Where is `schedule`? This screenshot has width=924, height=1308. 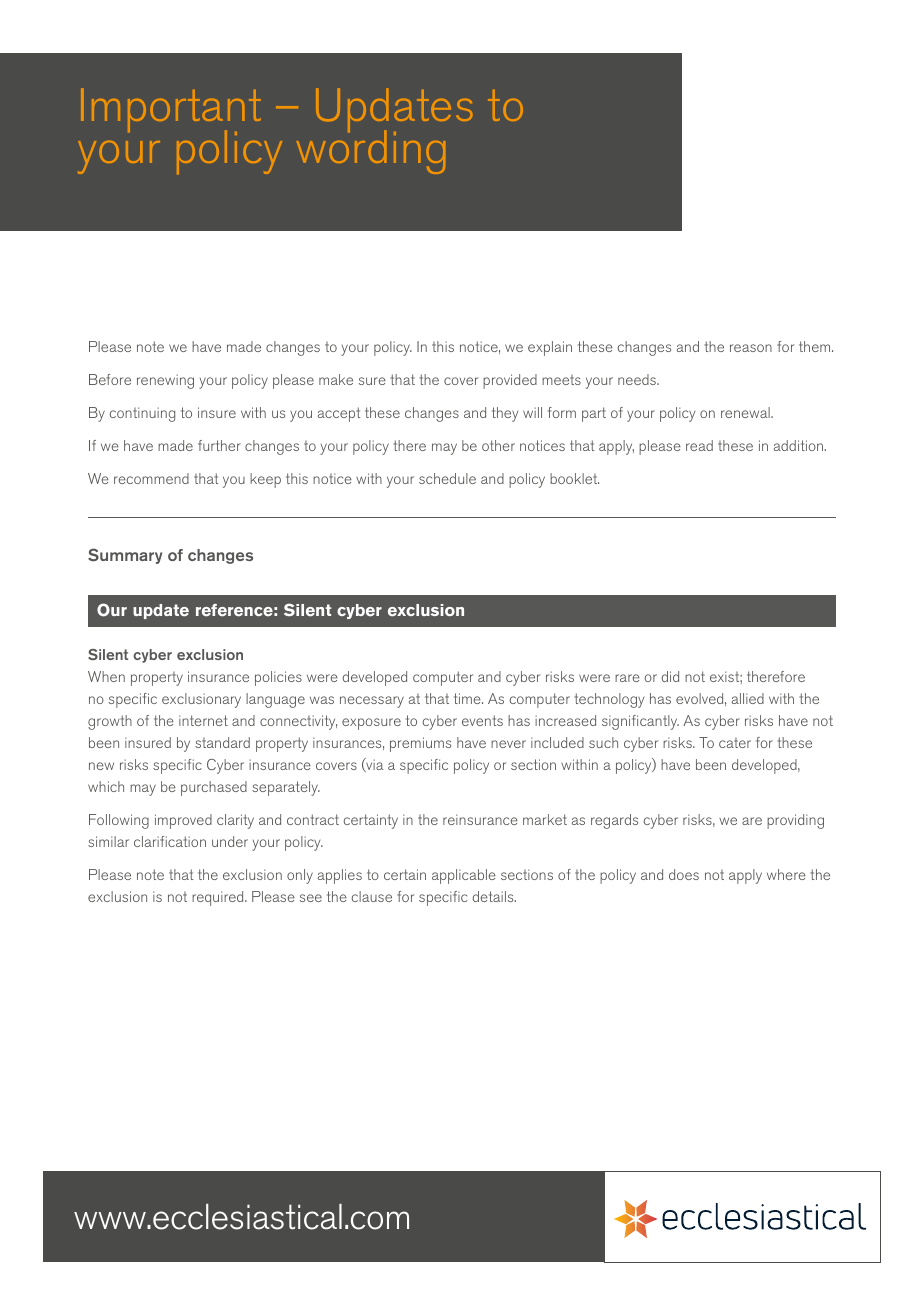 schedule is located at coordinates (447, 478).
